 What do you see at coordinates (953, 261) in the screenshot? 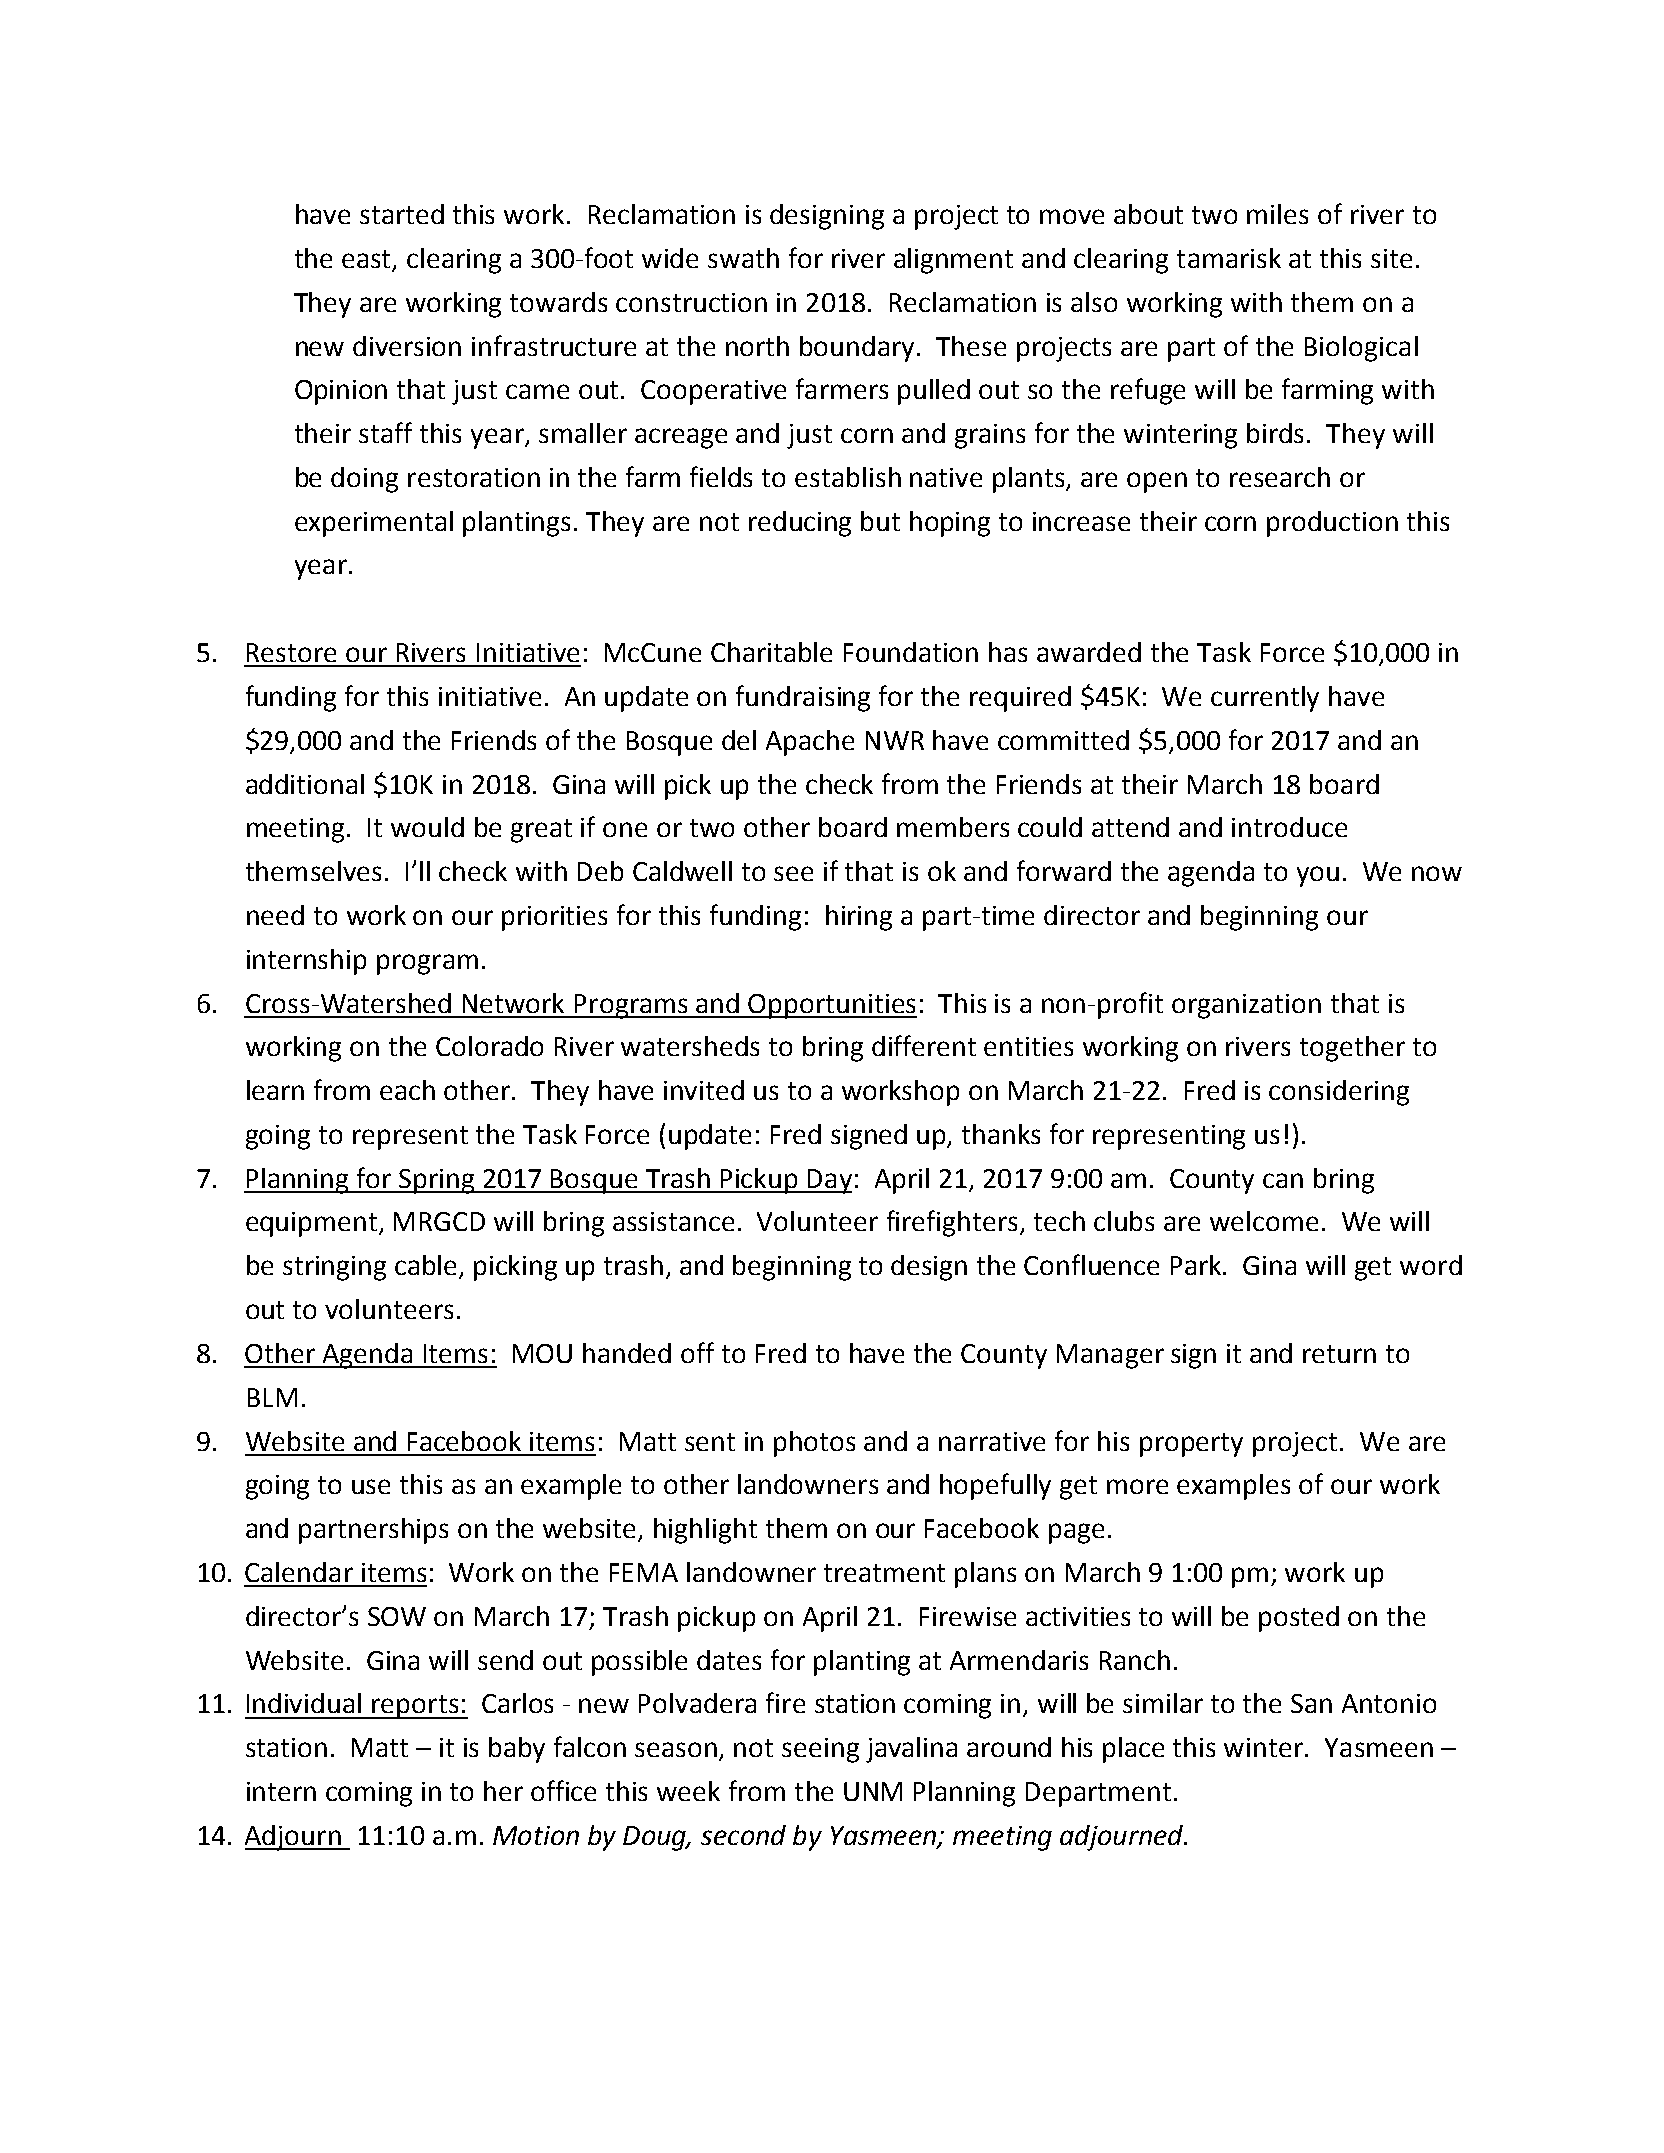
I see `alignment` at bounding box center [953, 261].
